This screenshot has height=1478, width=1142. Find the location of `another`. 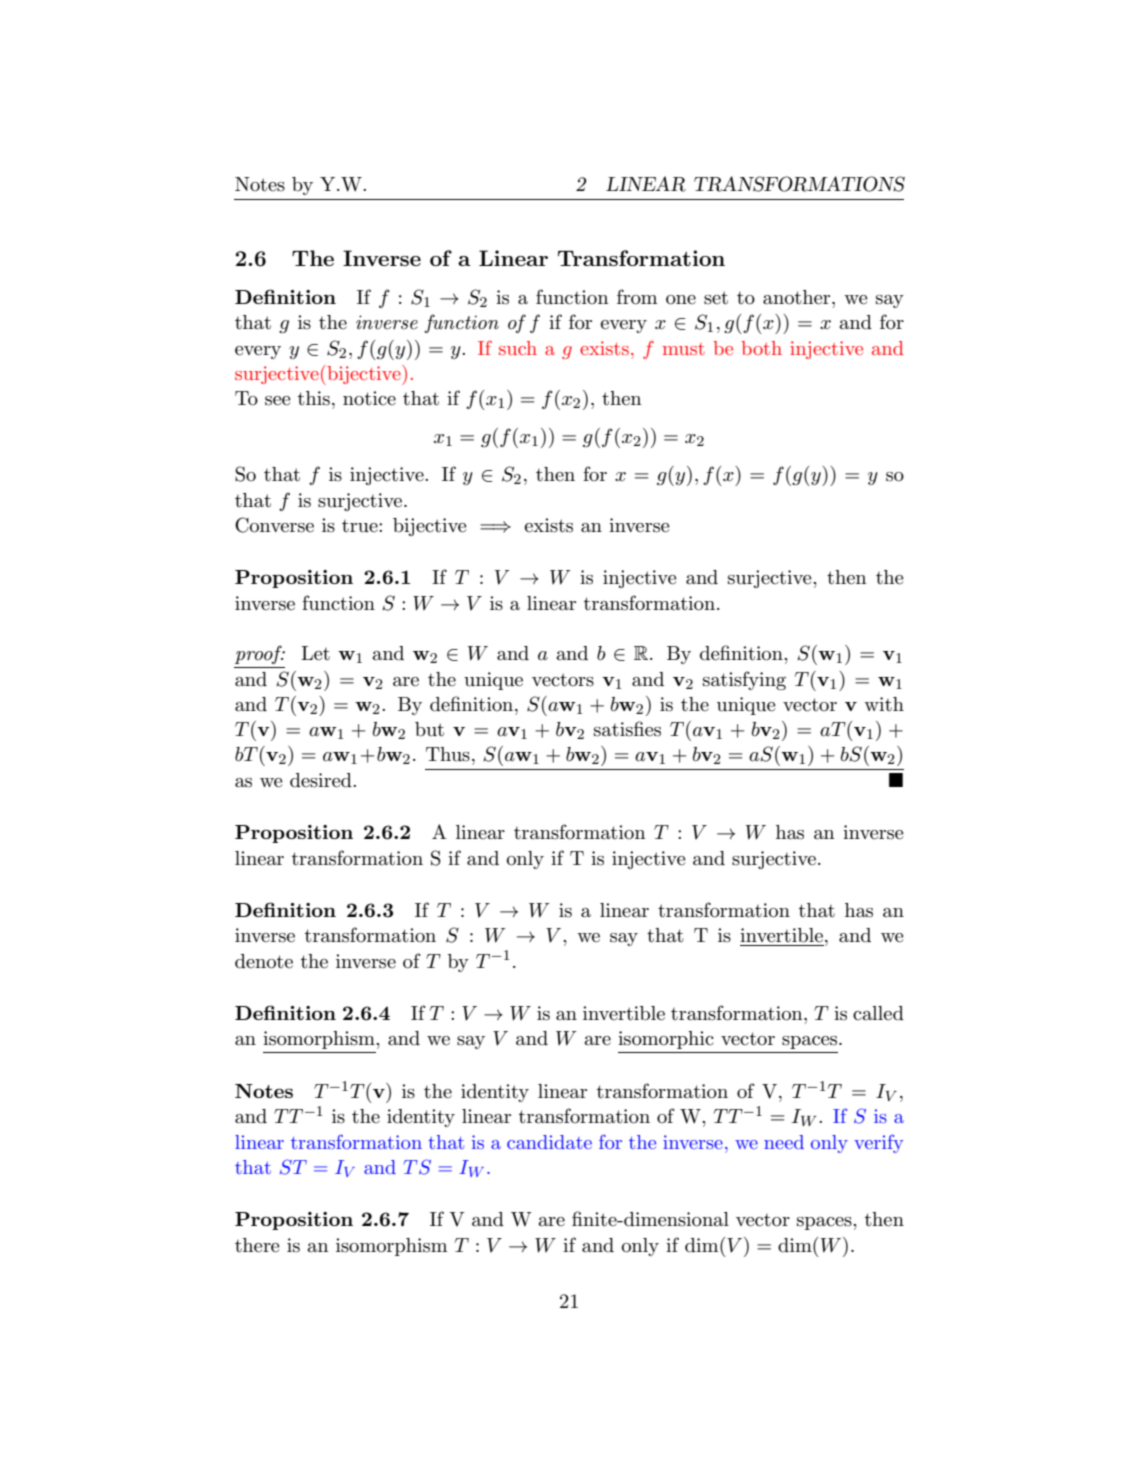

another is located at coordinates (798, 297).
